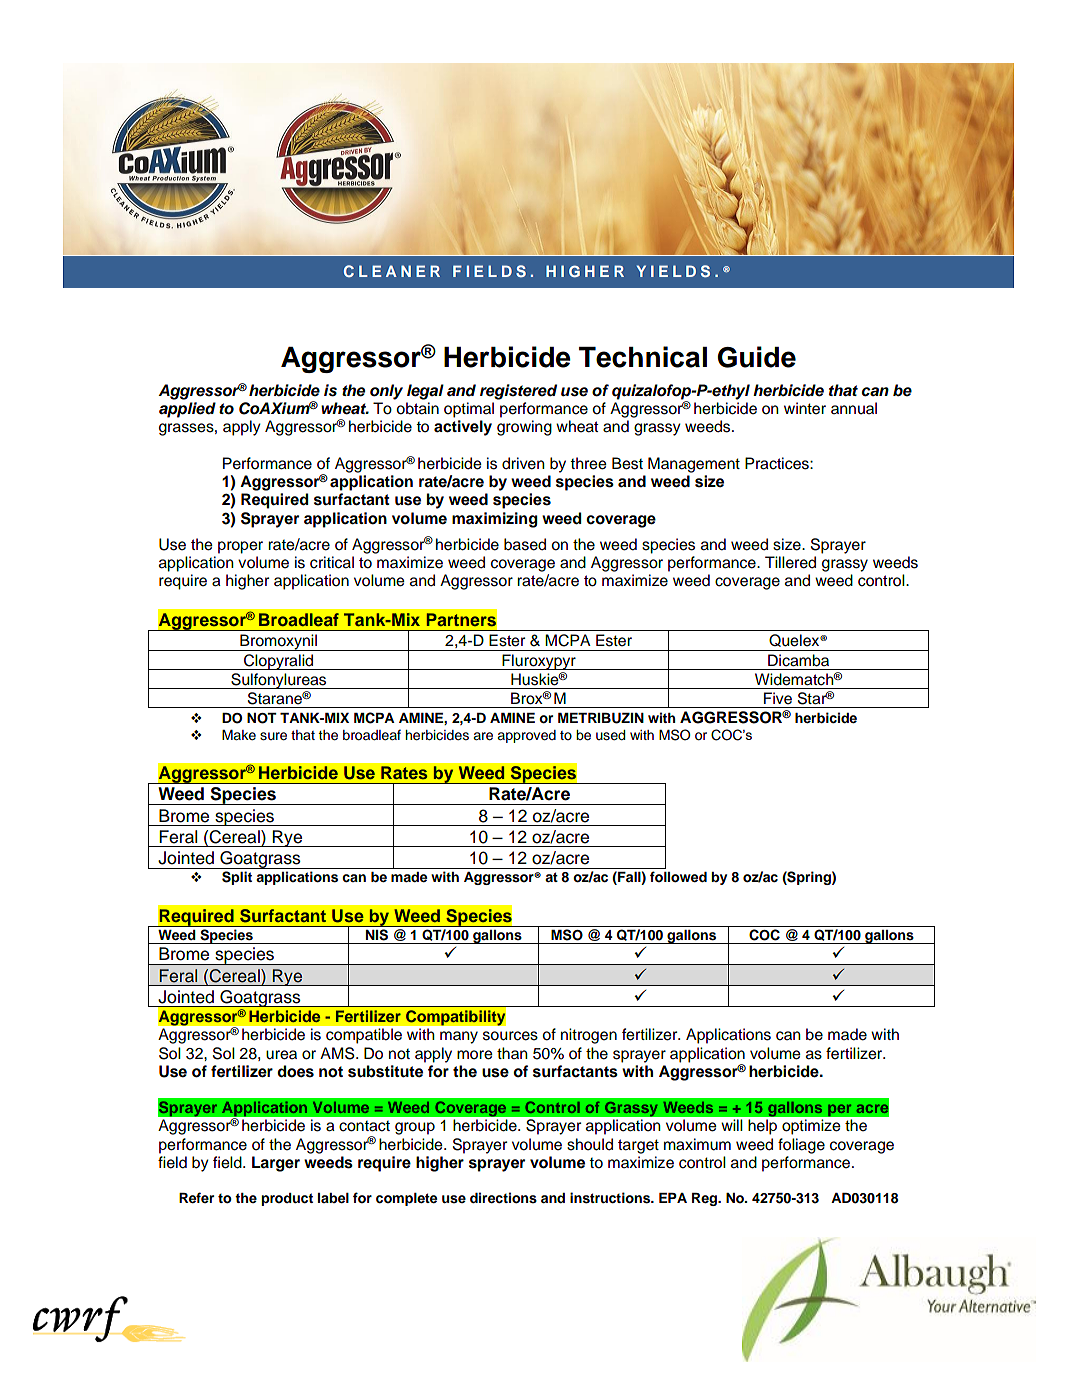 The height and width of the screenshot is (1393, 1077). I want to click on applied, so click(187, 410).
